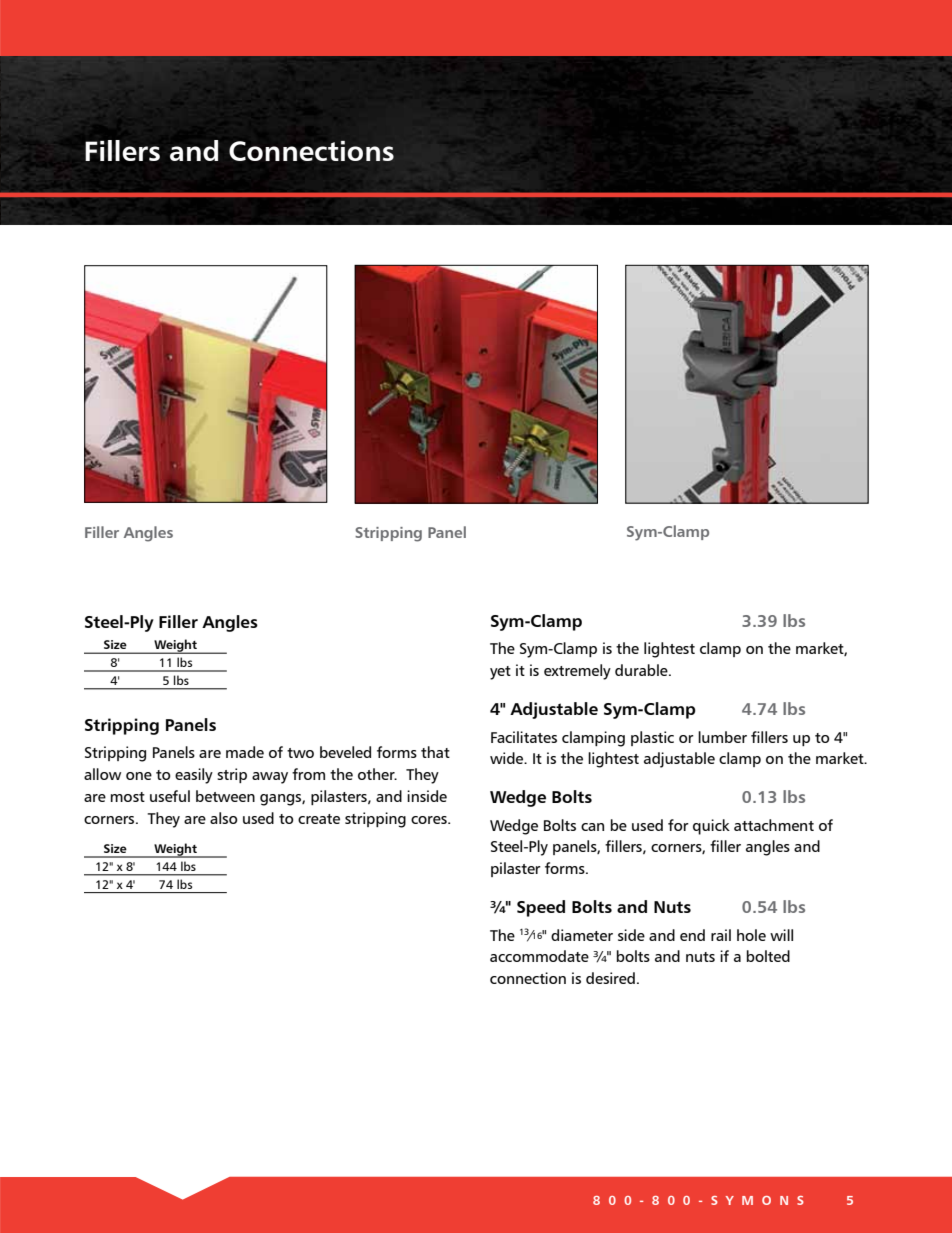 The image size is (952, 1233). I want to click on Speed, so click(541, 908).
